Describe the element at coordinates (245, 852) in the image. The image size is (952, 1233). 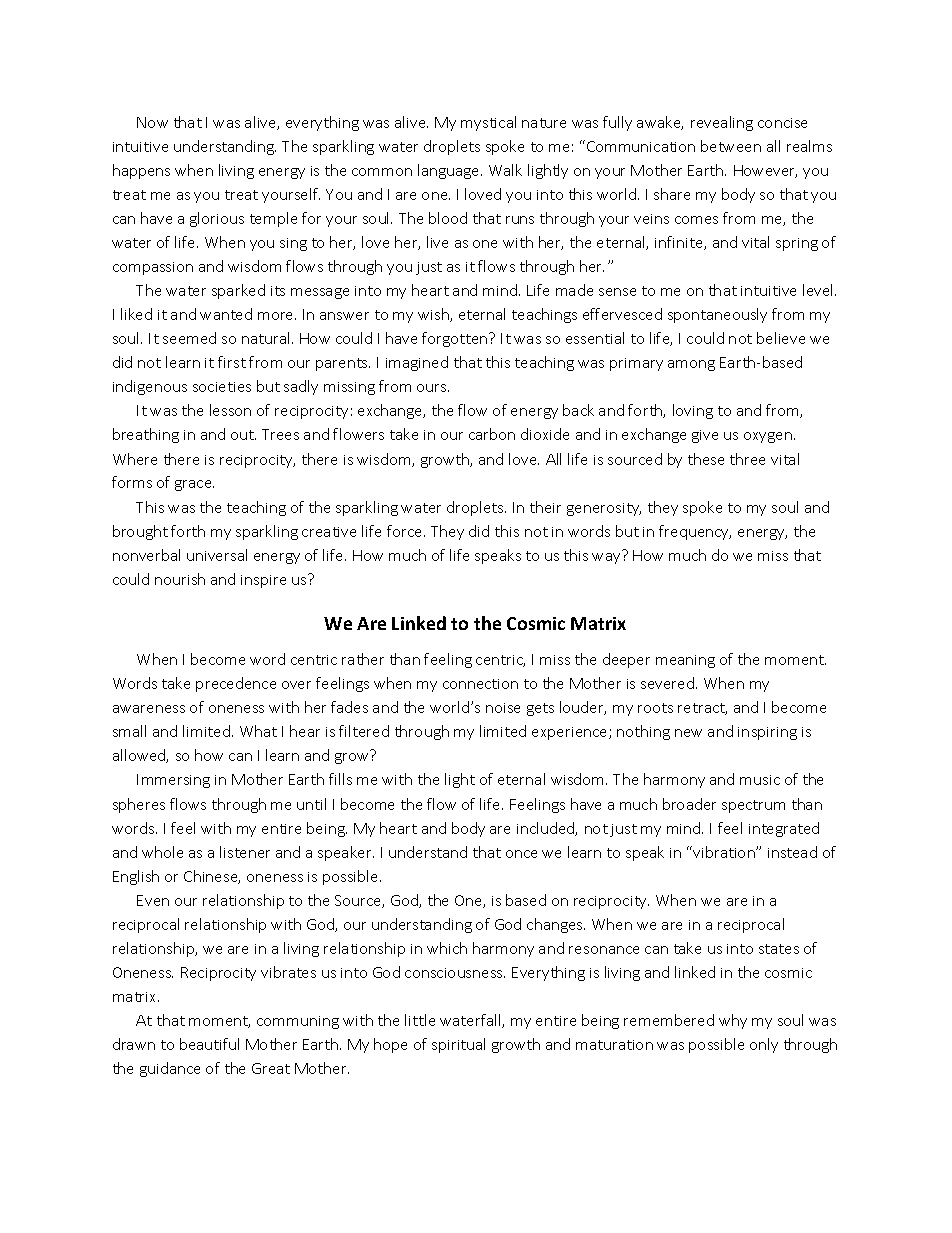
I see `listener` at that location.
